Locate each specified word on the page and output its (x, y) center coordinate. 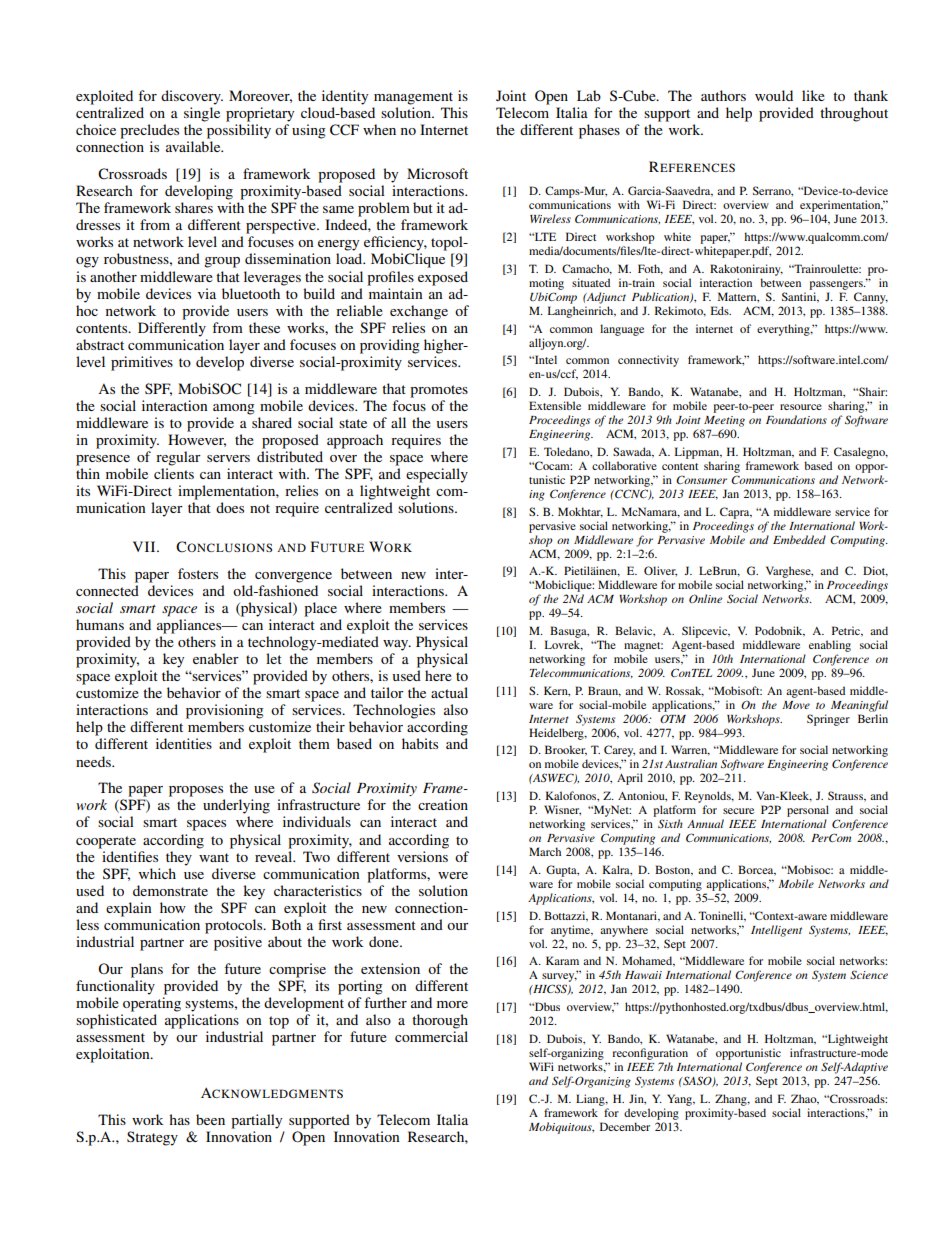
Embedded (799, 539)
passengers (837, 285)
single (202, 114)
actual (449, 692)
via (207, 293)
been (210, 1119)
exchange (419, 312)
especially (437, 475)
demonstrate (170, 890)
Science (869, 974)
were (453, 875)
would (774, 95)
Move (796, 705)
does (230, 507)
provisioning (225, 711)
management (413, 98)
